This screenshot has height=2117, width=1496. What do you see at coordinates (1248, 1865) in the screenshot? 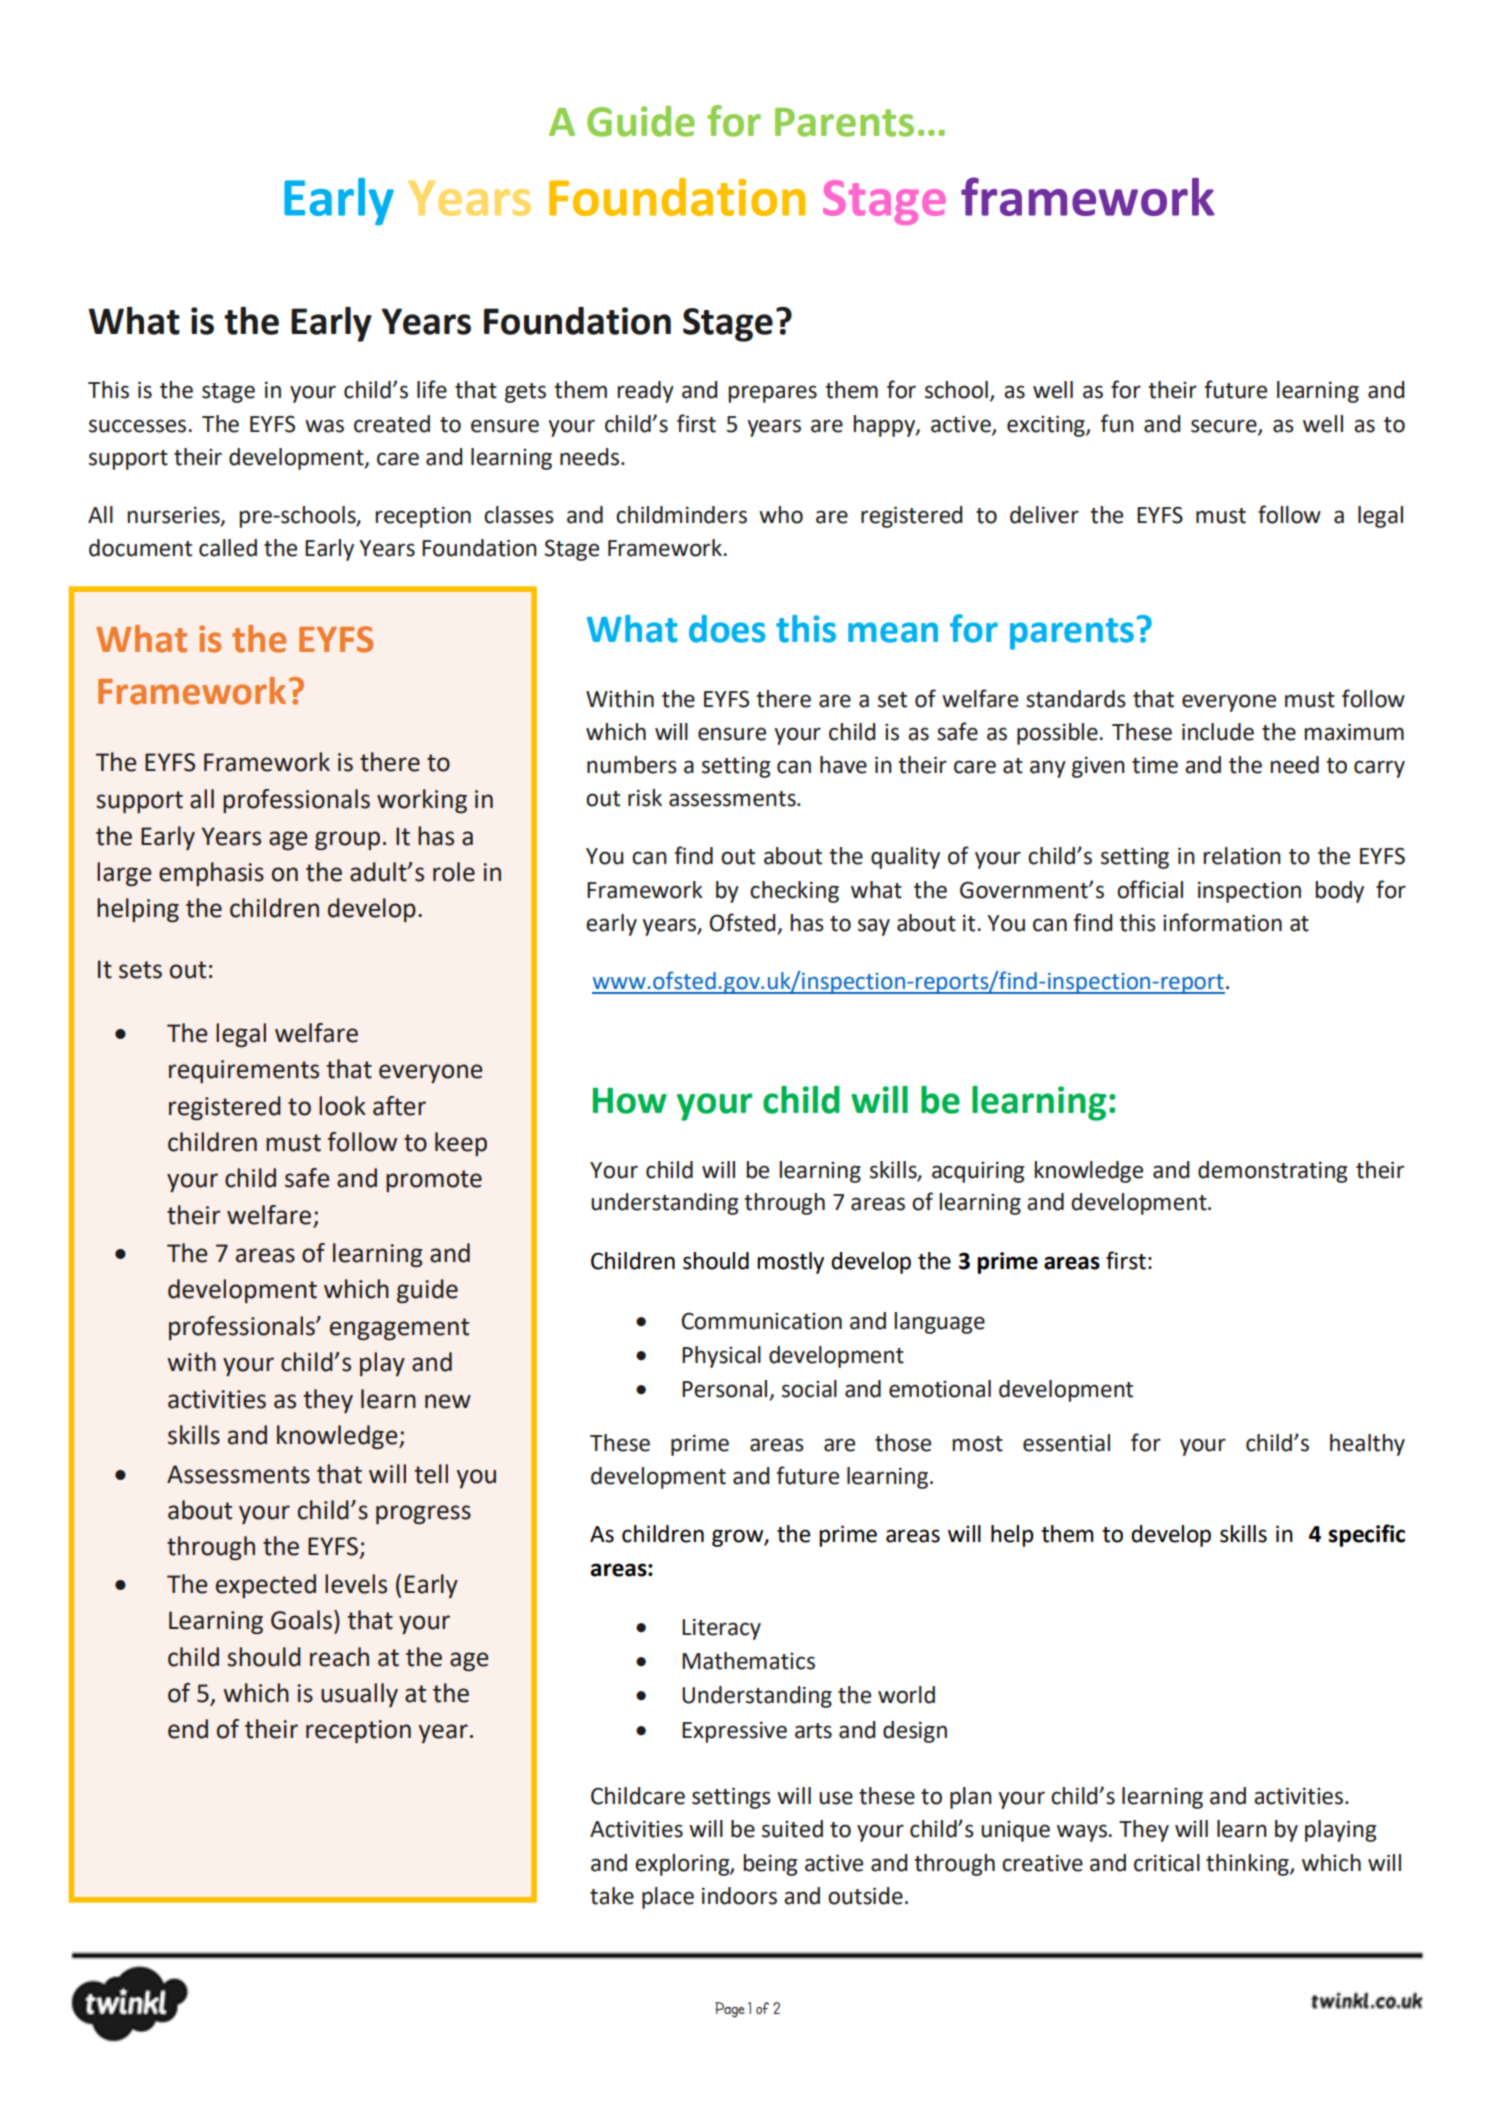
I see `thinking` at bounding box center [1248, 1865].
